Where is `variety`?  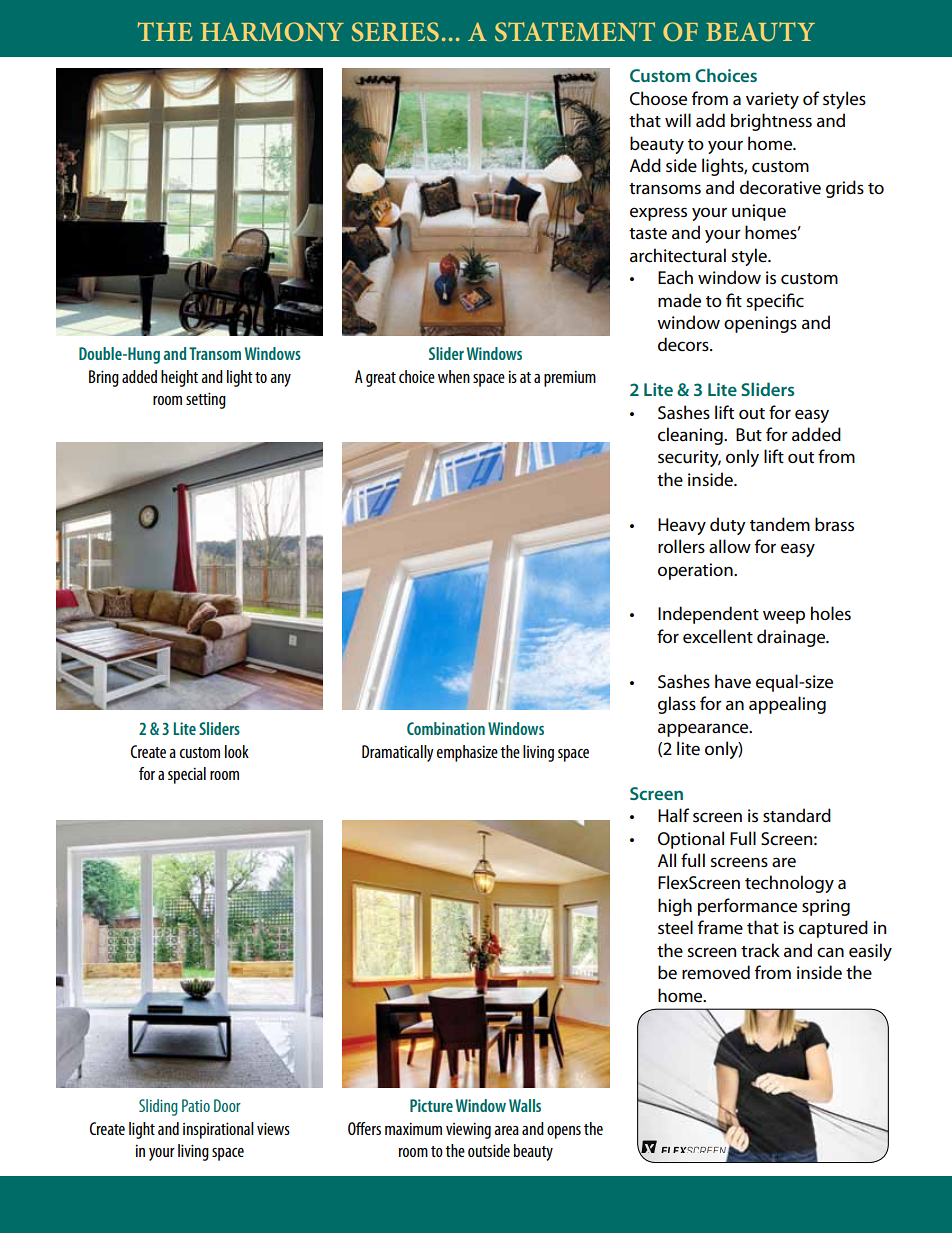 variety is located at coordinates (772, 100).
